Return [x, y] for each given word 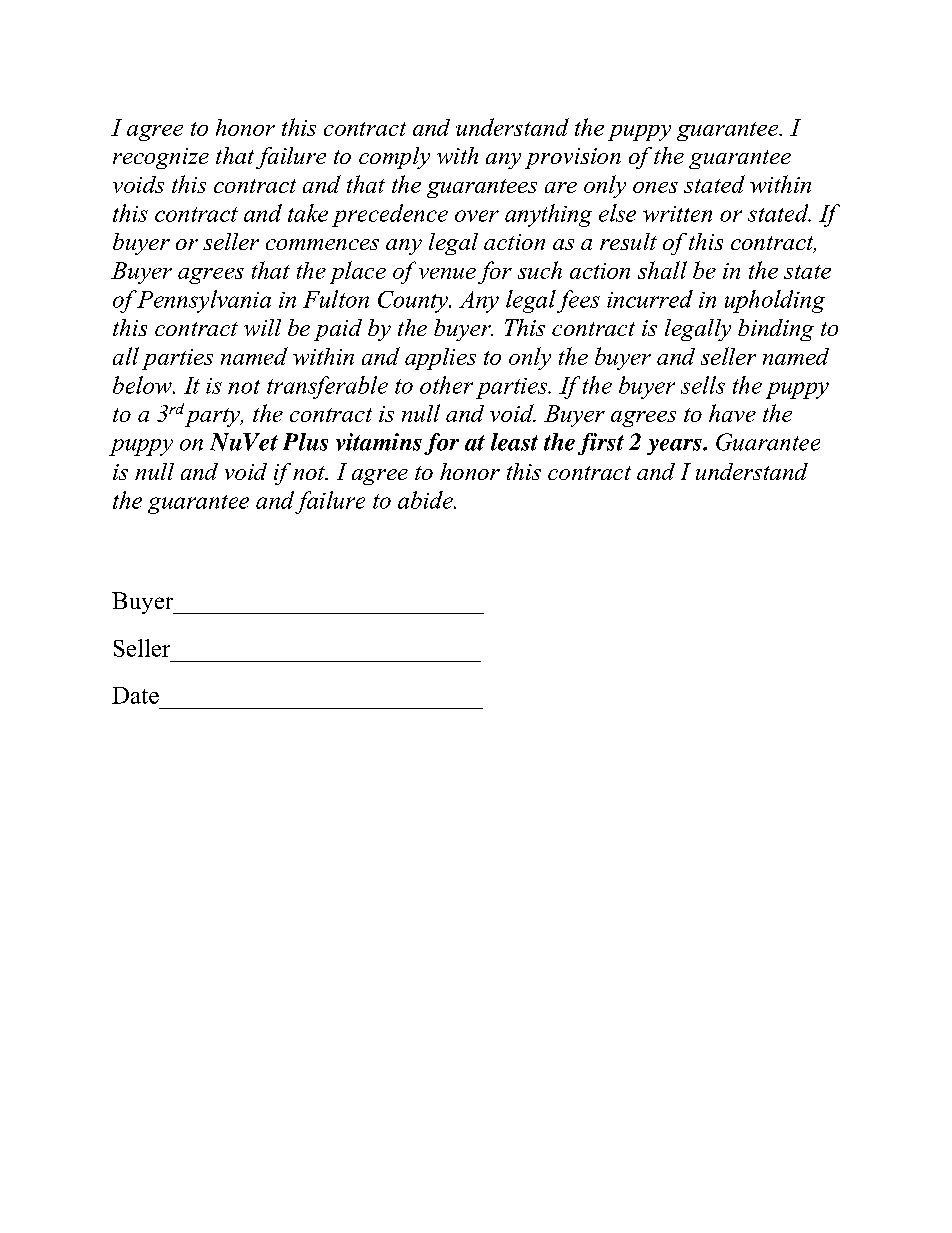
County [414, 302]
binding [776, 330]
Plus [305, 442]
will [262, 327]
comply [394, 158]
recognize [161, 158]
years [675, 447]
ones [655, 187]
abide [426, 500]
